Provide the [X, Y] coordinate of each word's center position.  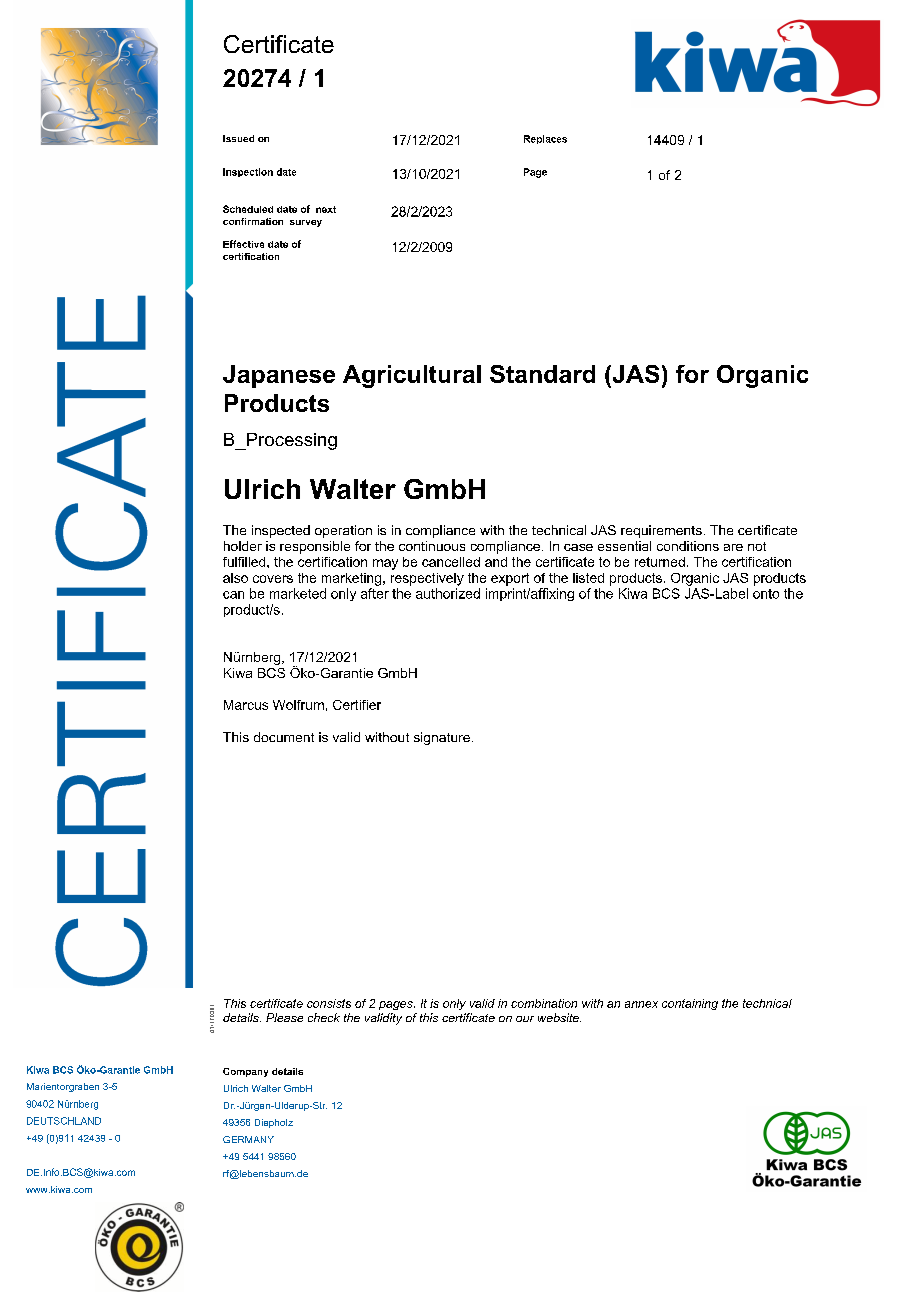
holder [243, 546]
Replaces [545, 139]
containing [690, 1004]
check [324, 1017]
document [284, 737]
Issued [238, 138]
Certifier [357, 705]
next [326, 209]
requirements [661, 531]
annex [641, 1004]
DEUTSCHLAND [64, 1121]
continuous [432, 546]
